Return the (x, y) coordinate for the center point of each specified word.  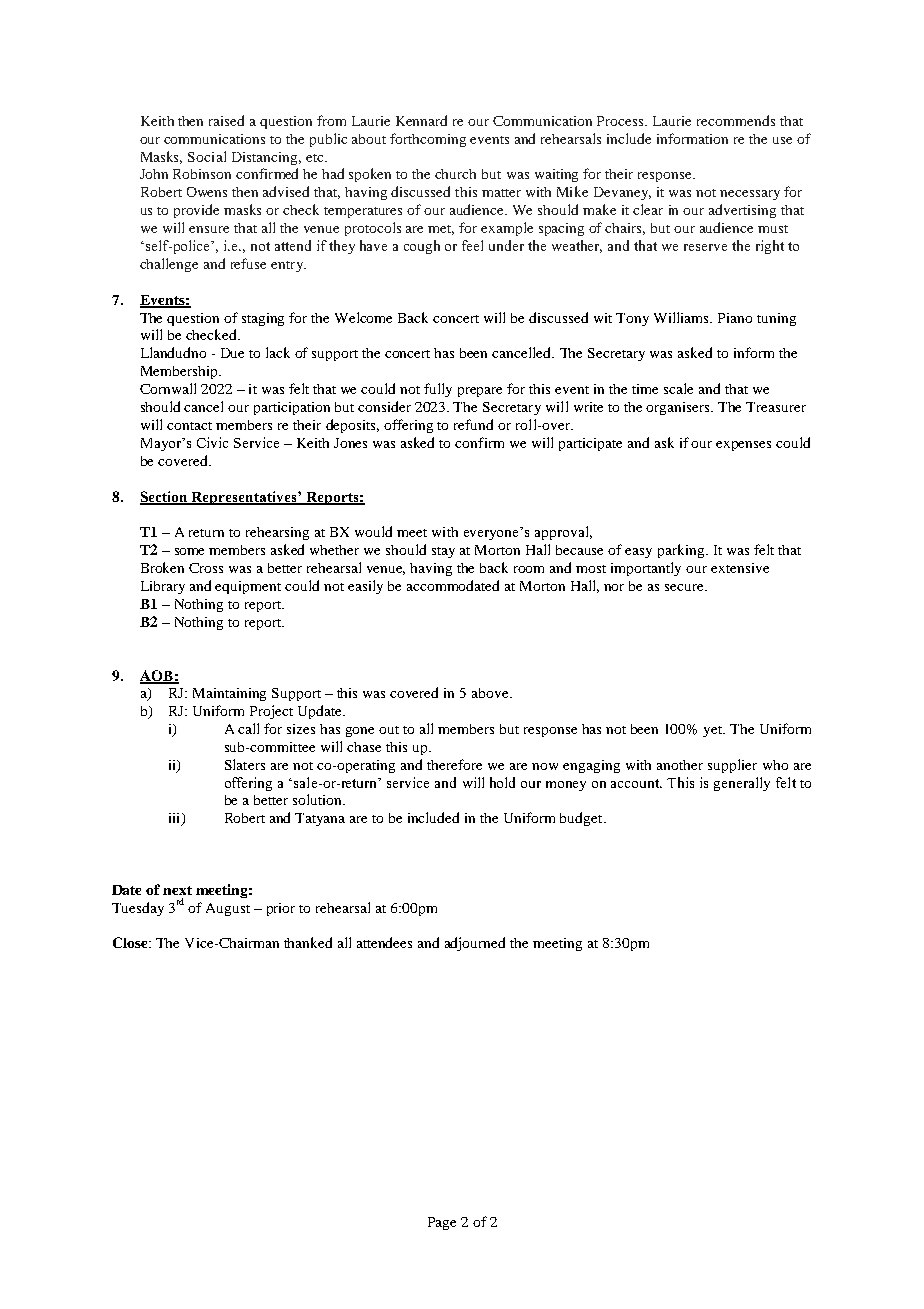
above (491, 693)
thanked (308, 942)
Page (442, 1223)
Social (207, 156)
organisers (679, 408)
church (455, 174)
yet (714, 731)
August (228, 909)
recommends (736, 120)
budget (582, 819)
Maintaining (229, 694)
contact (189, 426)
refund (473, 424)
